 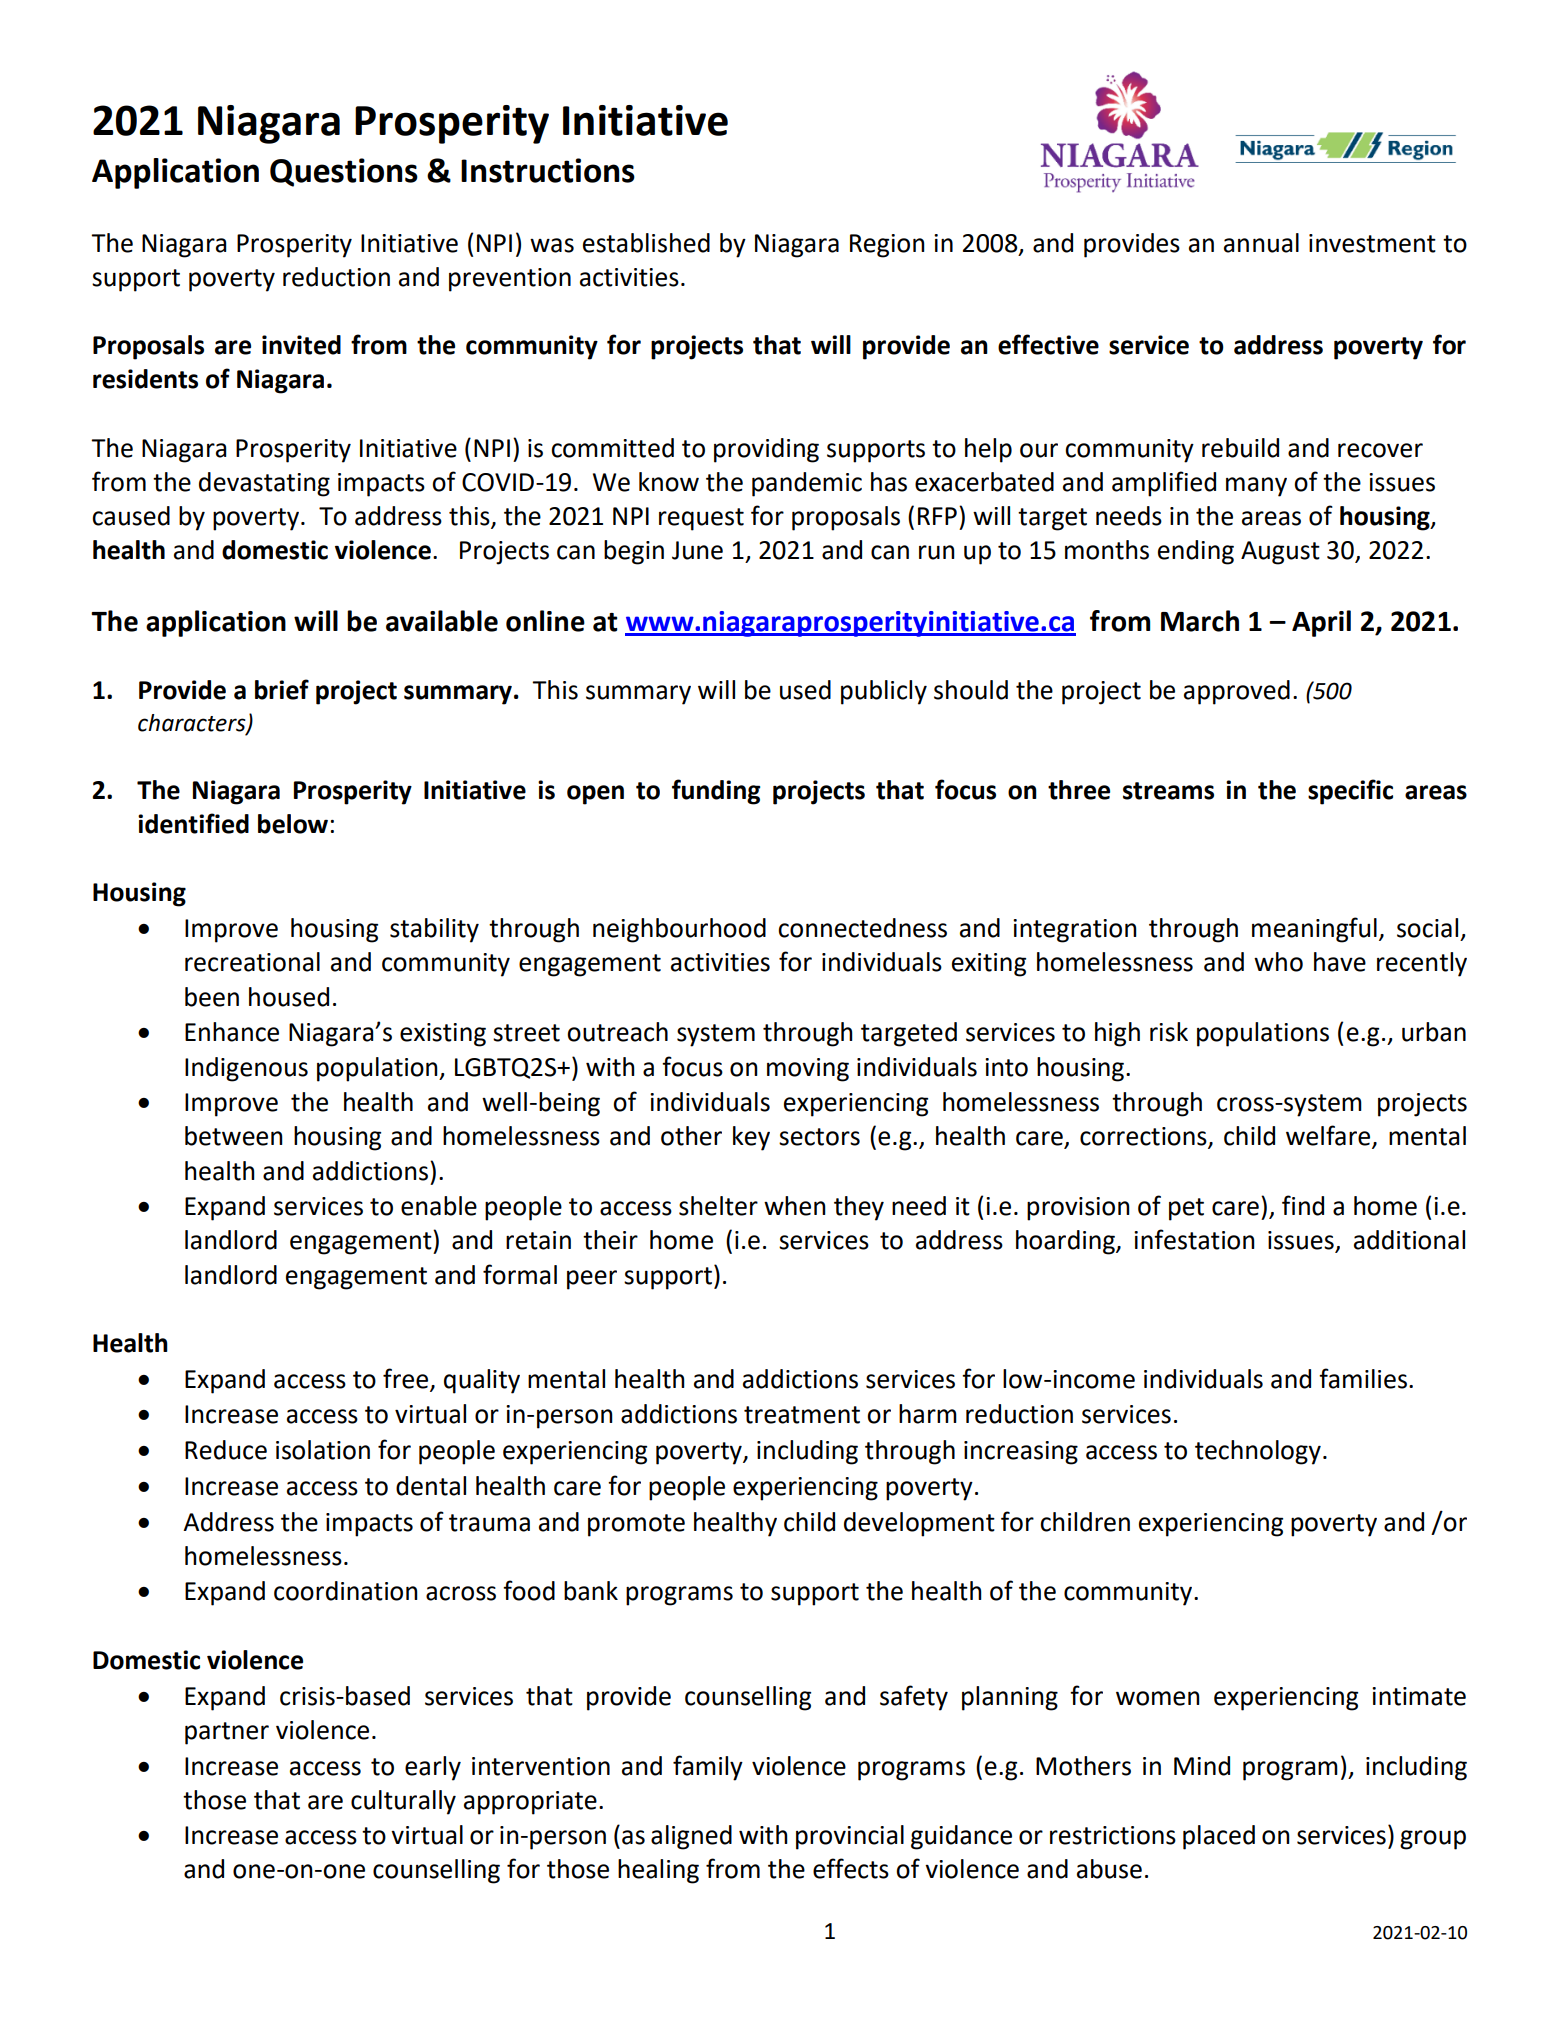 What do you see at coordinates (403, 1802) in the screenshot?
I see `culturally` at bounding box center [403, 1802].
